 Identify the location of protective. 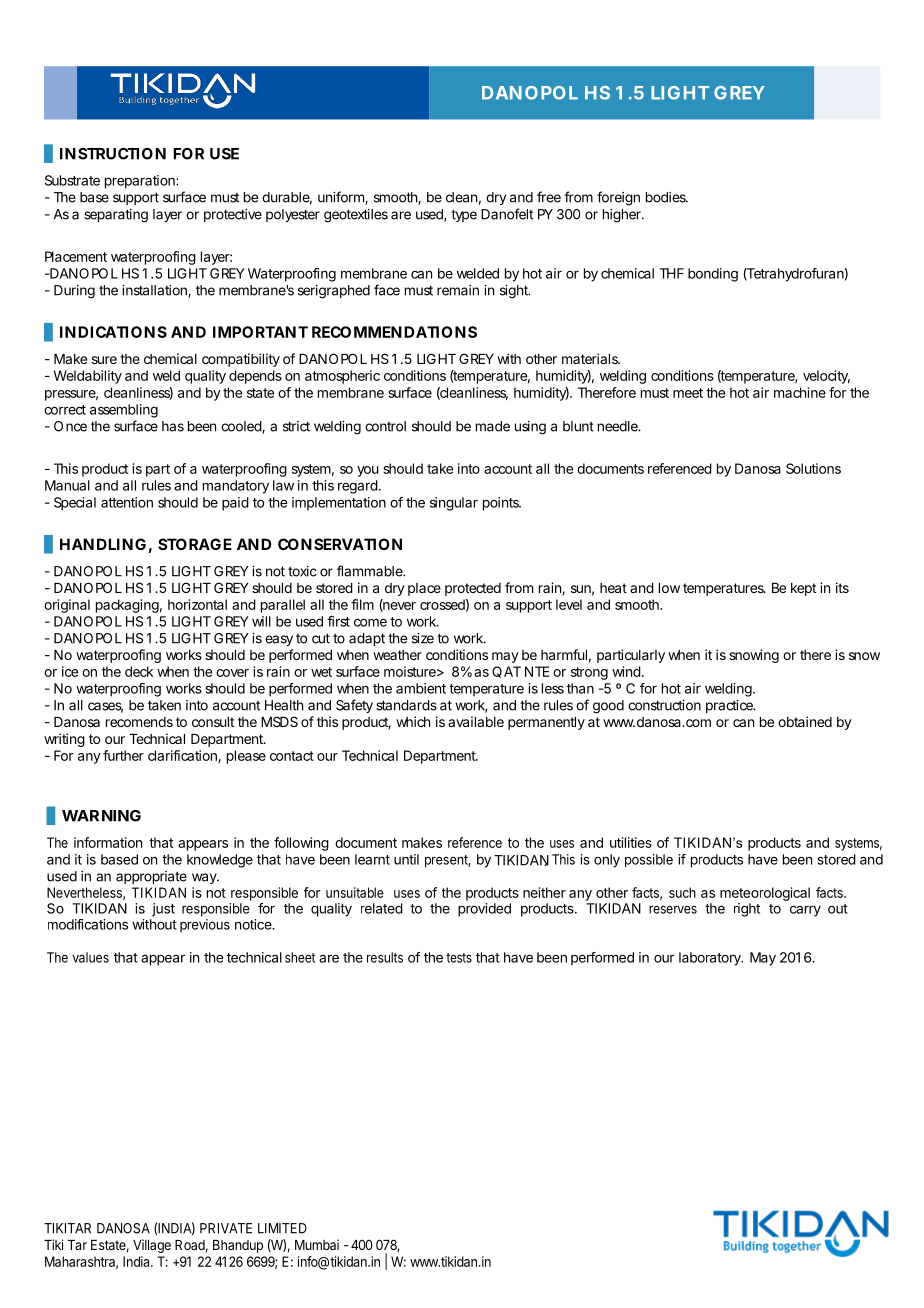
(233, 215).
